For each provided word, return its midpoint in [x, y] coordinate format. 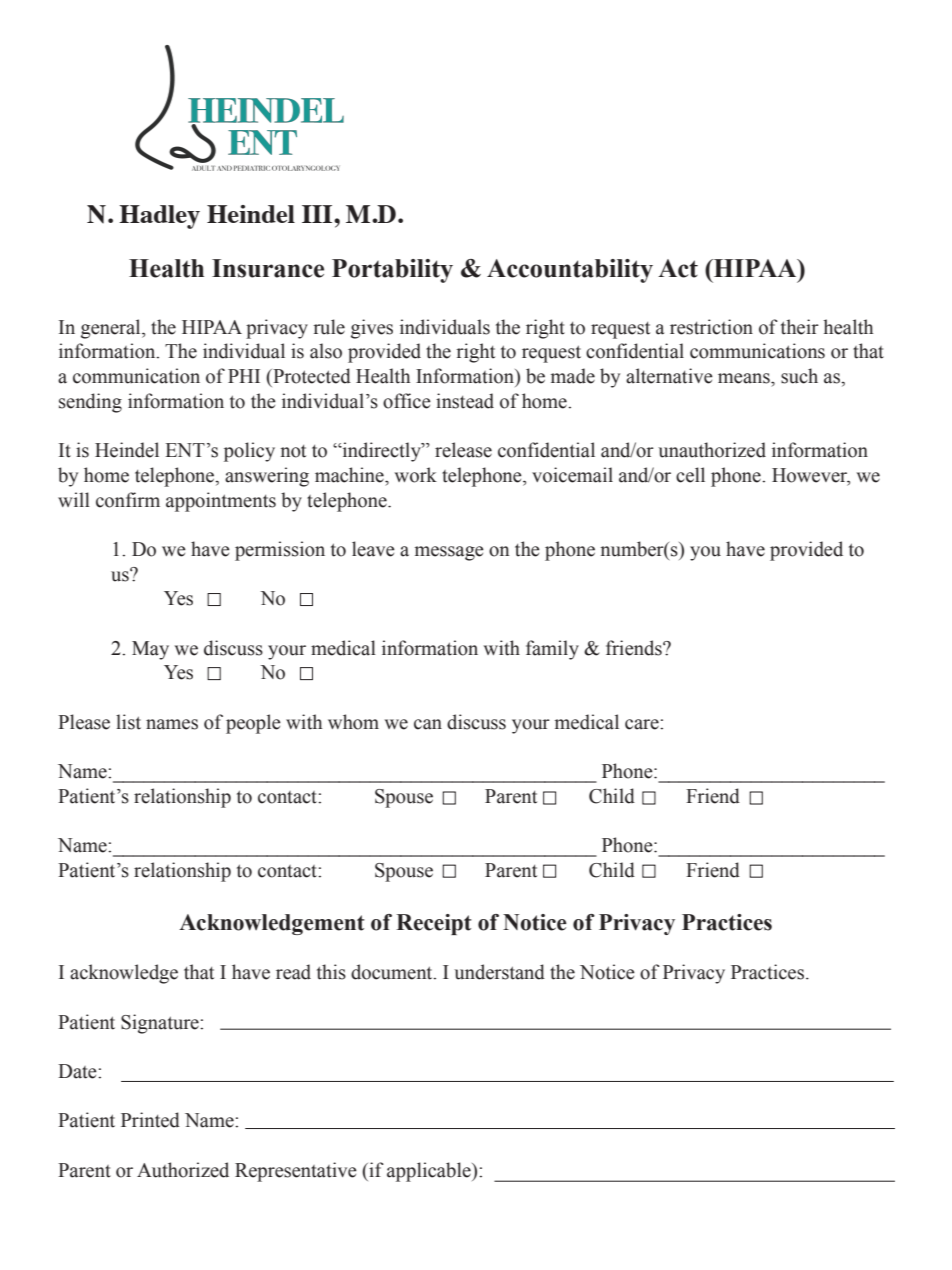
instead [465, 401]
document [393, 972]
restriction [711, 327]
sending [90, 403]
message [449, 553]
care [643, 724]
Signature [161, 1024]
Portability [392, 271]
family [552, 650]
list [128, 722]
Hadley [159, 217]
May [150, 650]
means [745, 378]
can [428, 724]
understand [499, 972]
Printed [150, 1120]
